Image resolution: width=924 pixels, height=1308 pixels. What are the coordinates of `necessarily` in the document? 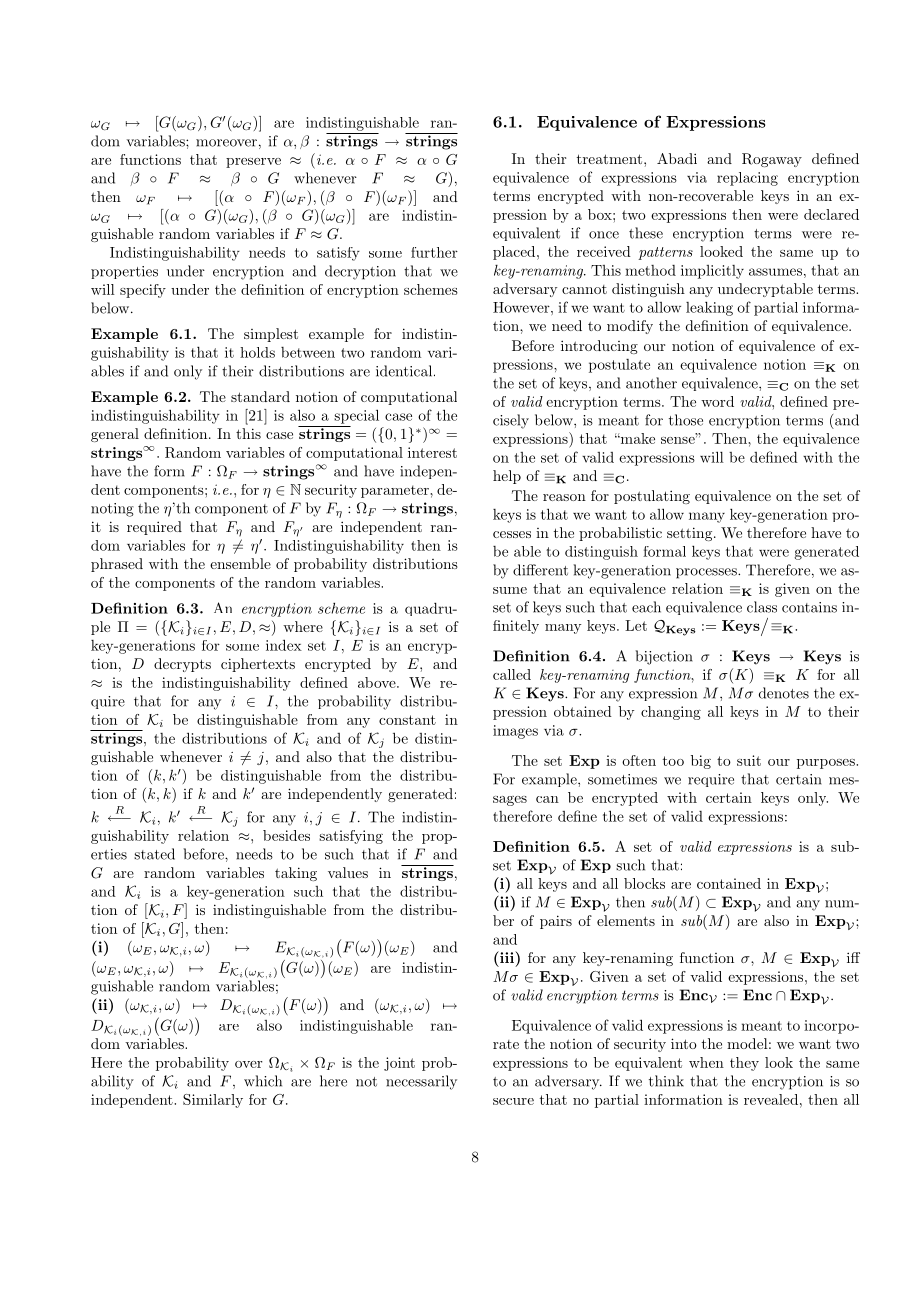 It's located at (421, 1082).
